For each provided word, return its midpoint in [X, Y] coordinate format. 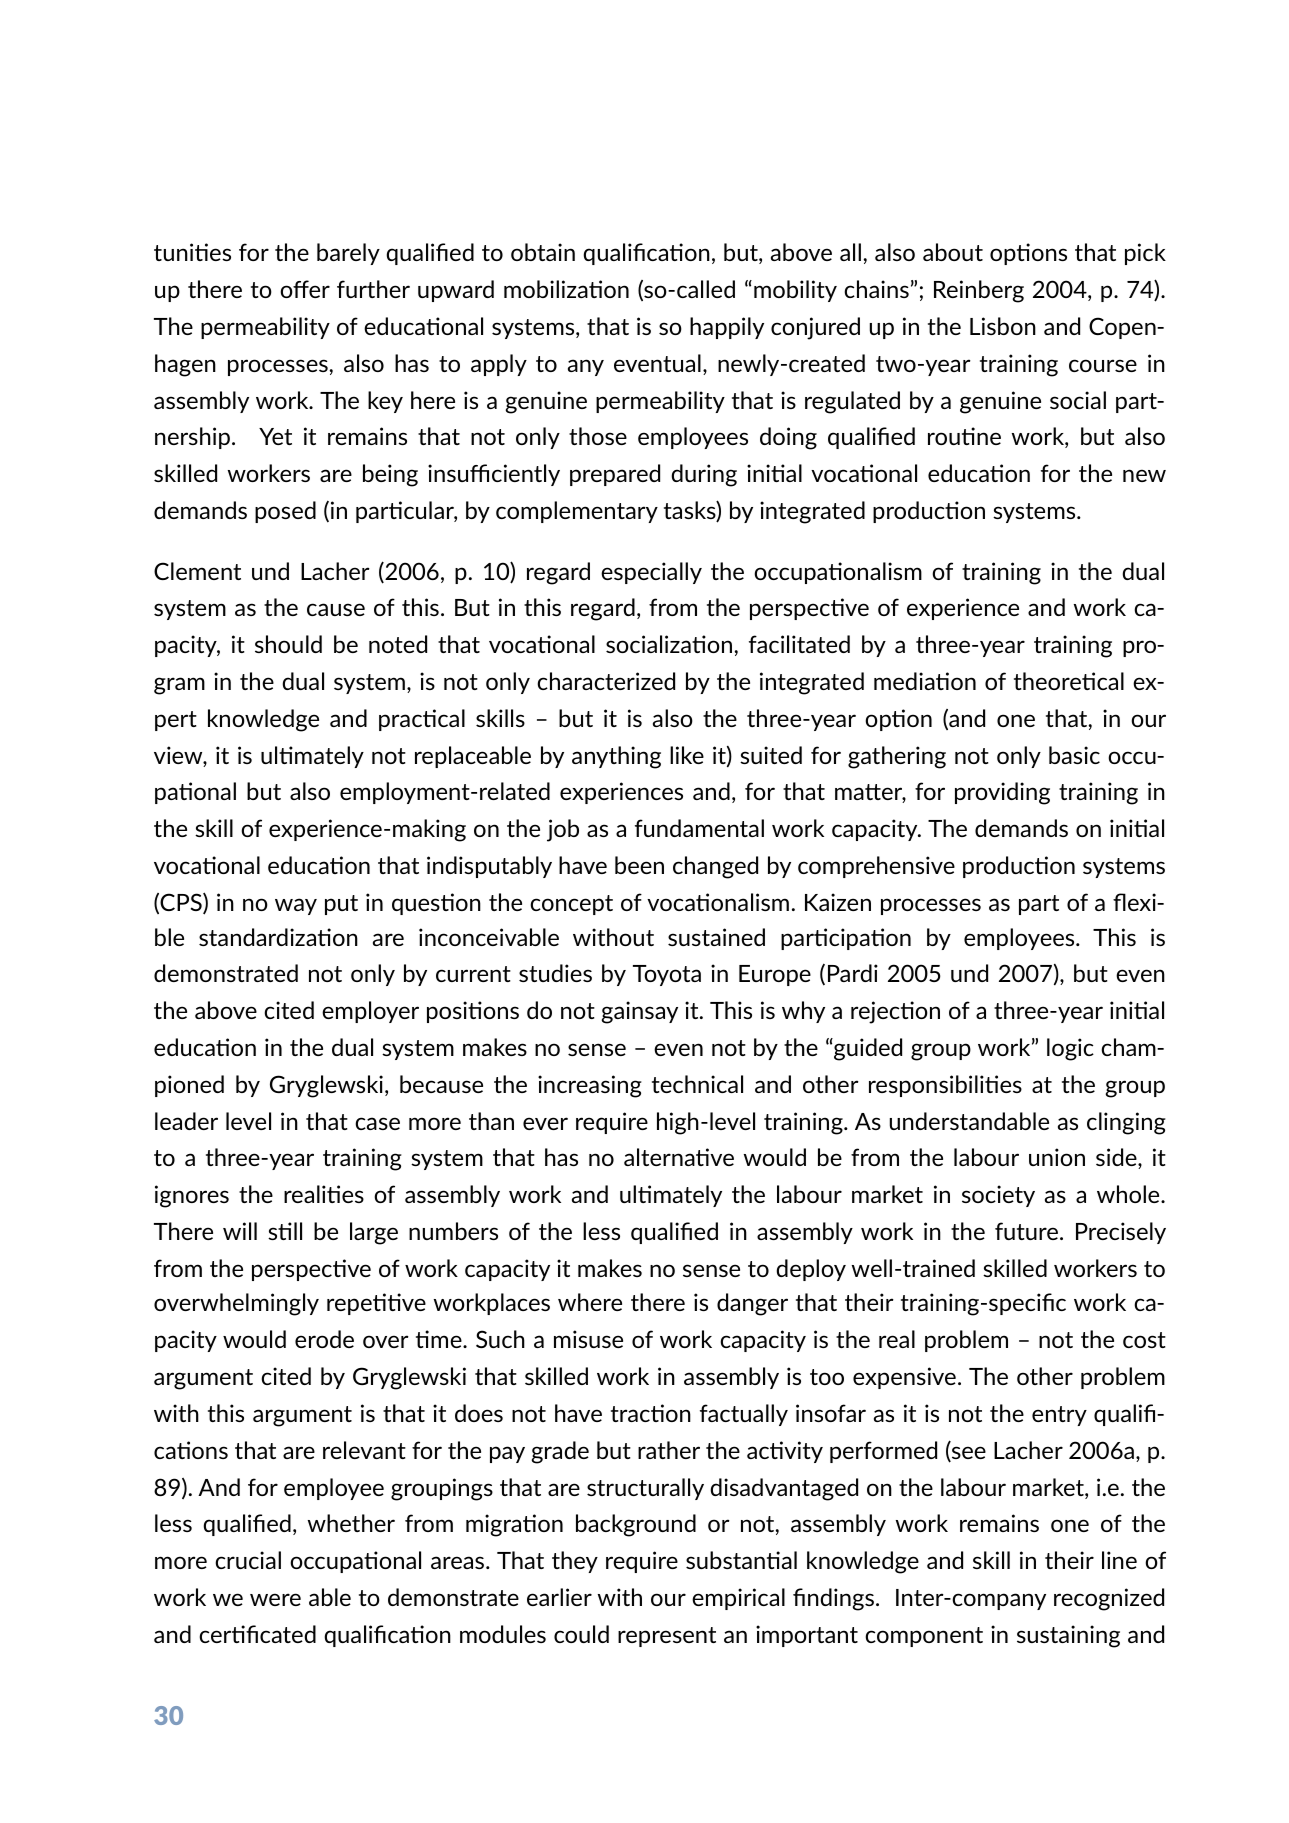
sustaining [1068, 1636]
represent [667, 1637]
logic [1070, 1049]
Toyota [667, 975]
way [296, 906]
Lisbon [1003, 326]
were [275, 1599]
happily [727, 328]
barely [348, 254]
